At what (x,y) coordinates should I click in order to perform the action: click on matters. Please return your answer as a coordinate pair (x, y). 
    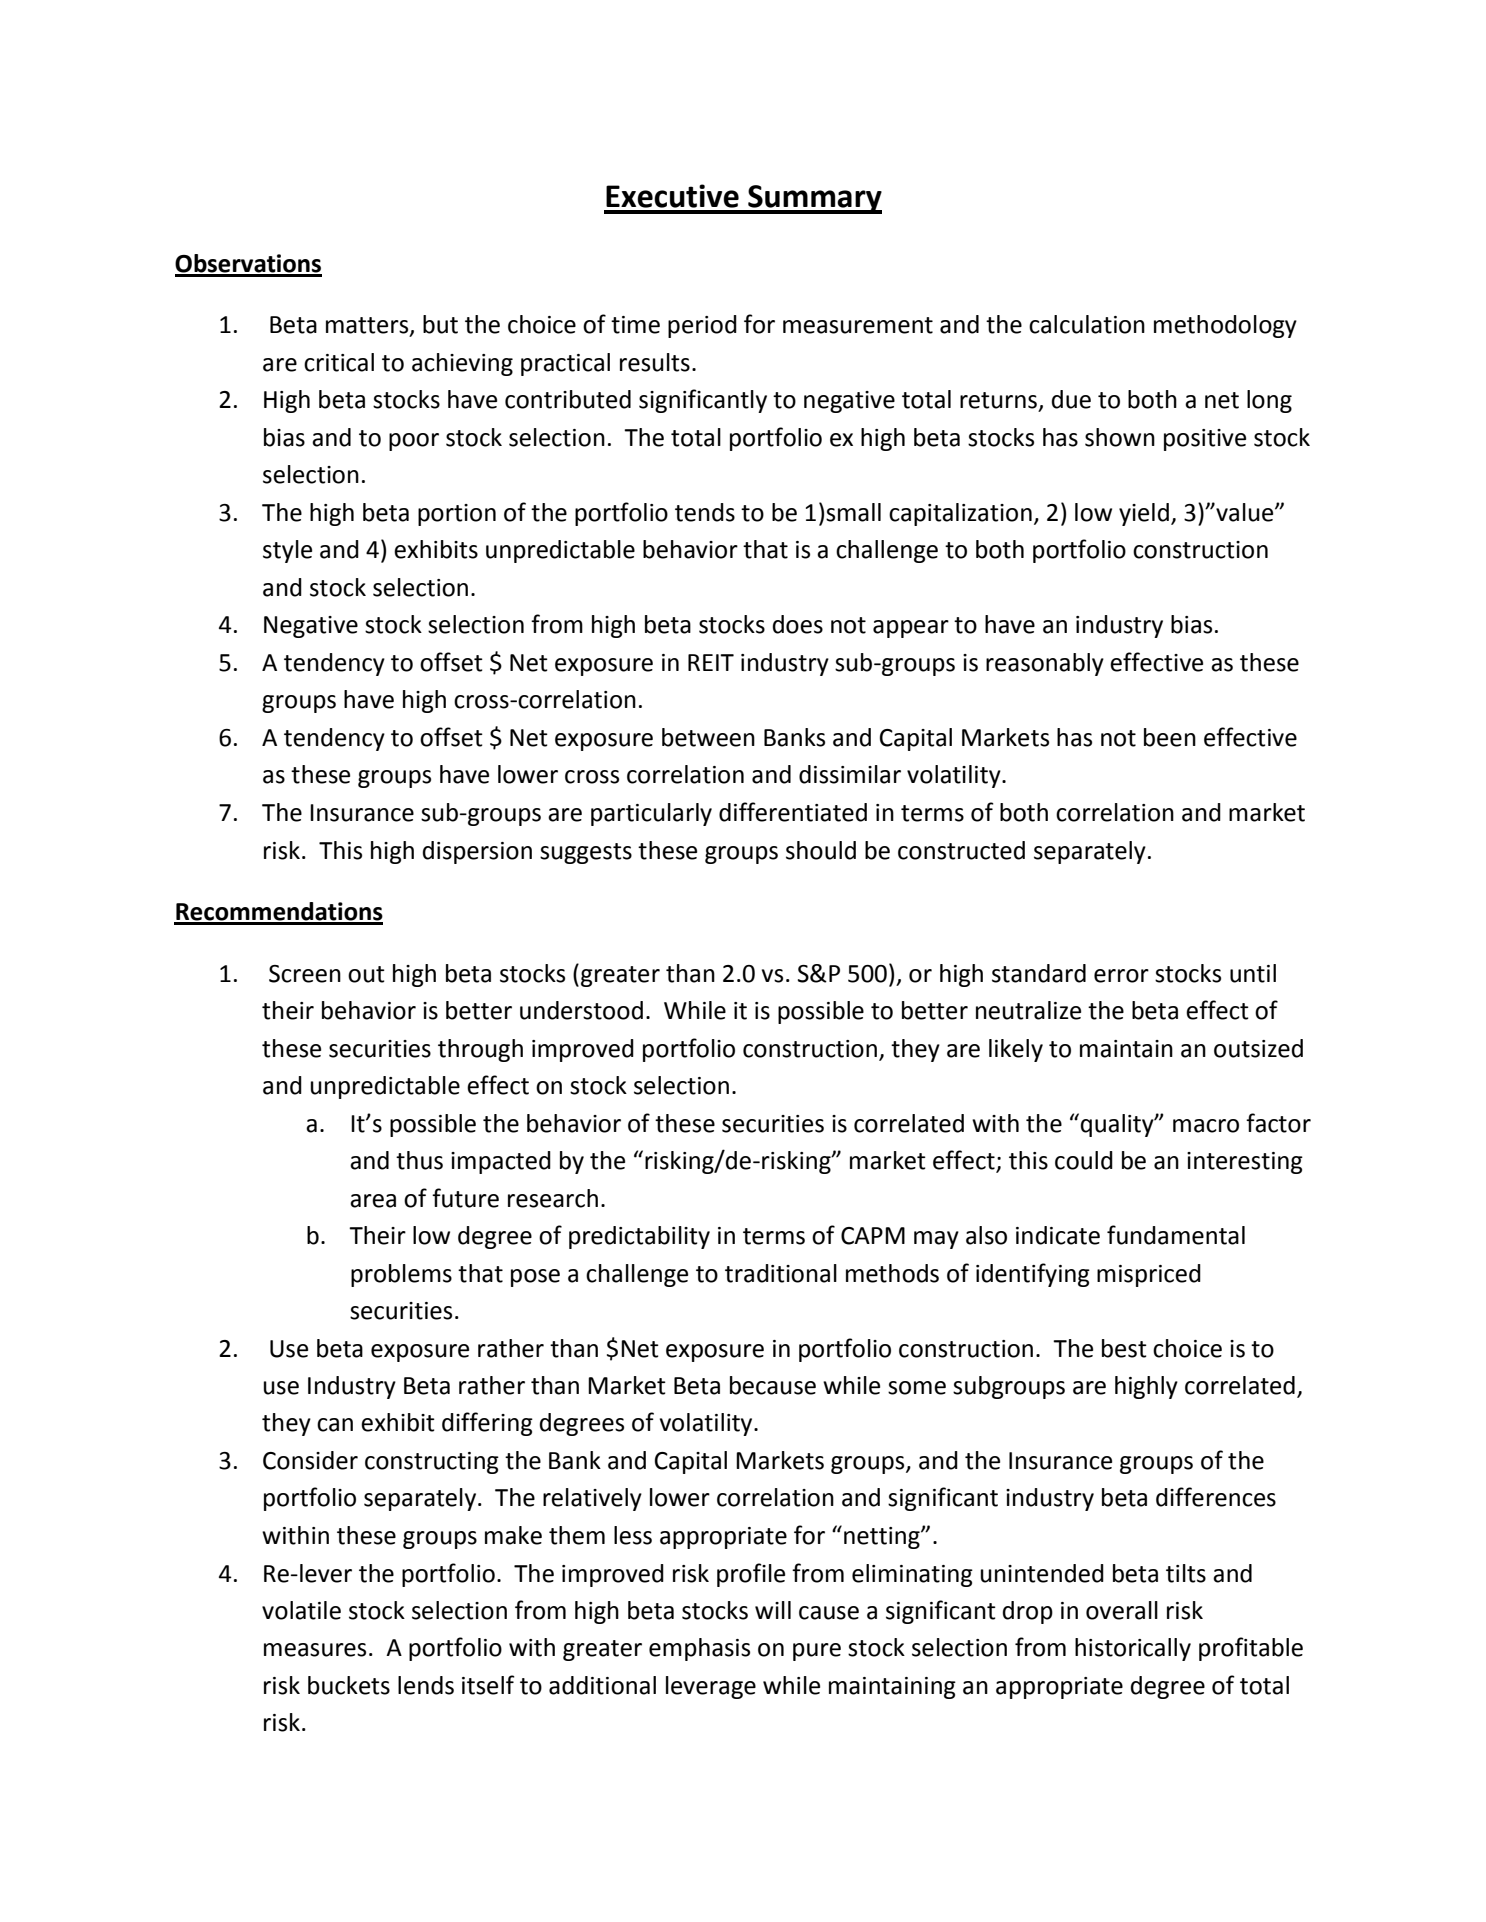
    Looking at the image, I should click on (368, 326).
